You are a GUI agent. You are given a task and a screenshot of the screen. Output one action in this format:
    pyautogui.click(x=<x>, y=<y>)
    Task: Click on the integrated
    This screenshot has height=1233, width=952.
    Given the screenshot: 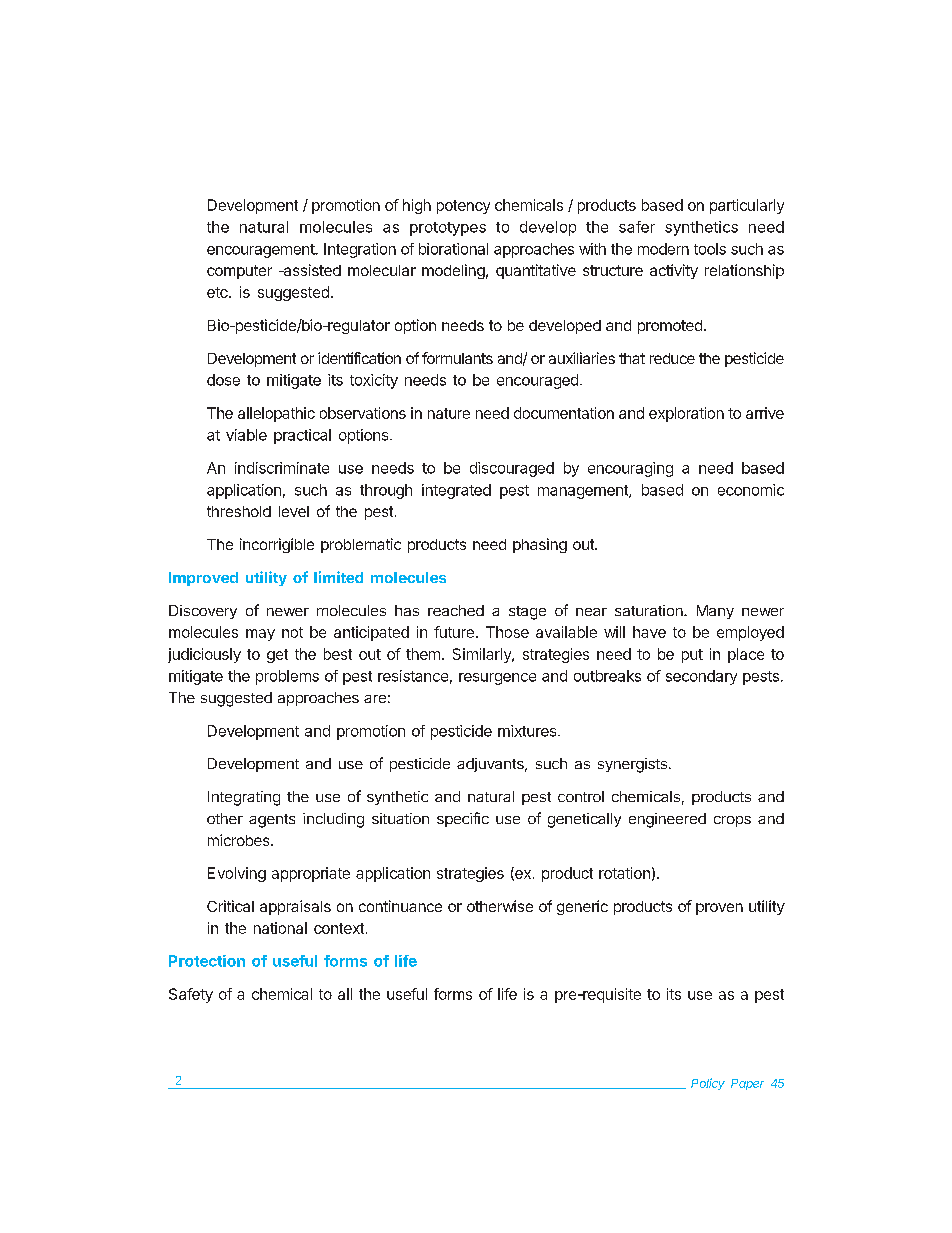 What is the action you would take?
    pyautogui.click(x=456, y=491)
